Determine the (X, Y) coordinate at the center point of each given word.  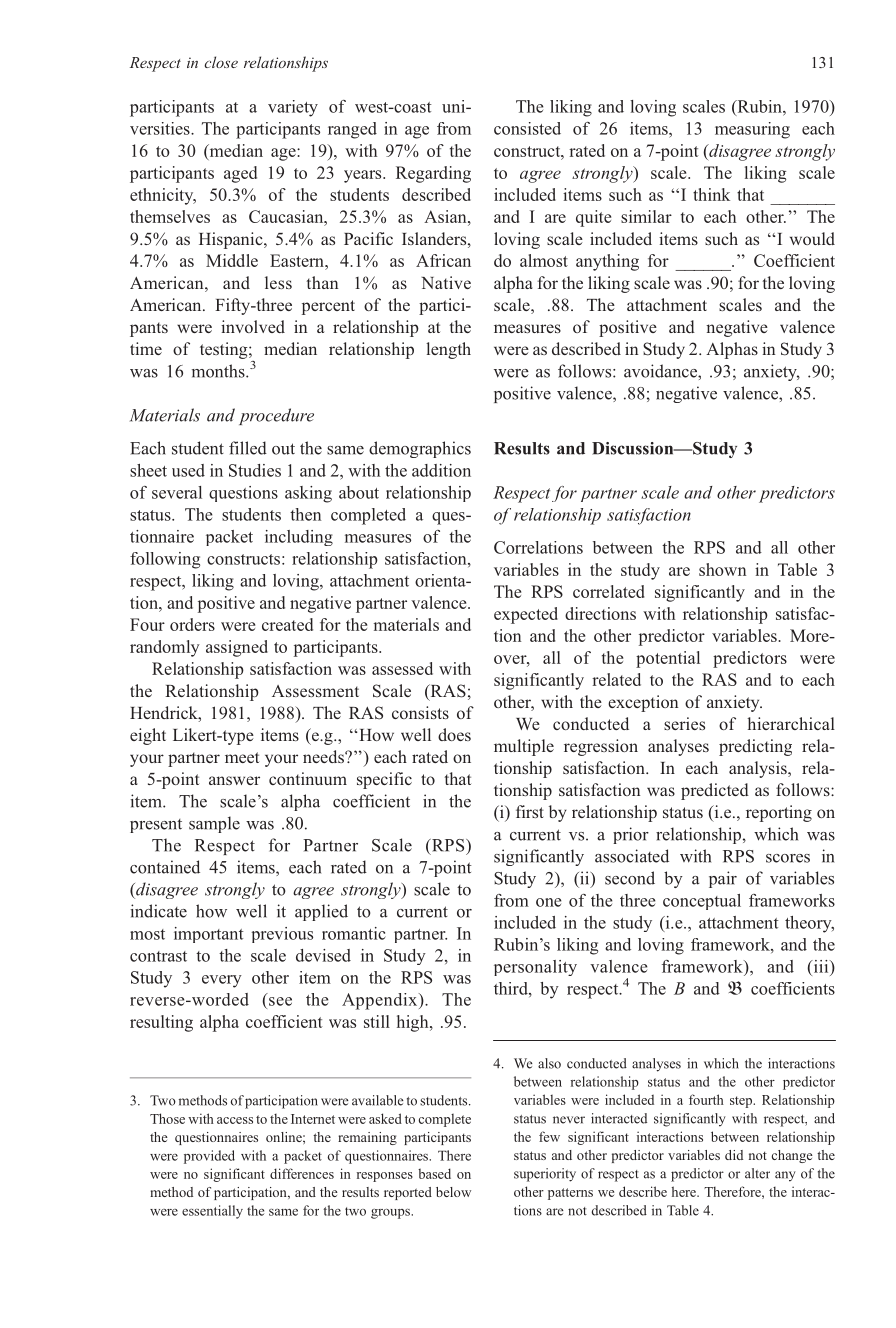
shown (722, 569)
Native (446, 282)
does (454, 734)
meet (242, 757)
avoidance (661, 371)
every (222, 981)
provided (209, 1157)
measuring (752, 130)
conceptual (702, 902)
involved (253, 326)
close (221, 62)
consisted (527, 128)
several (177, 492)
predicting (755, 747)
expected (526, 615)
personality (535, 968)
